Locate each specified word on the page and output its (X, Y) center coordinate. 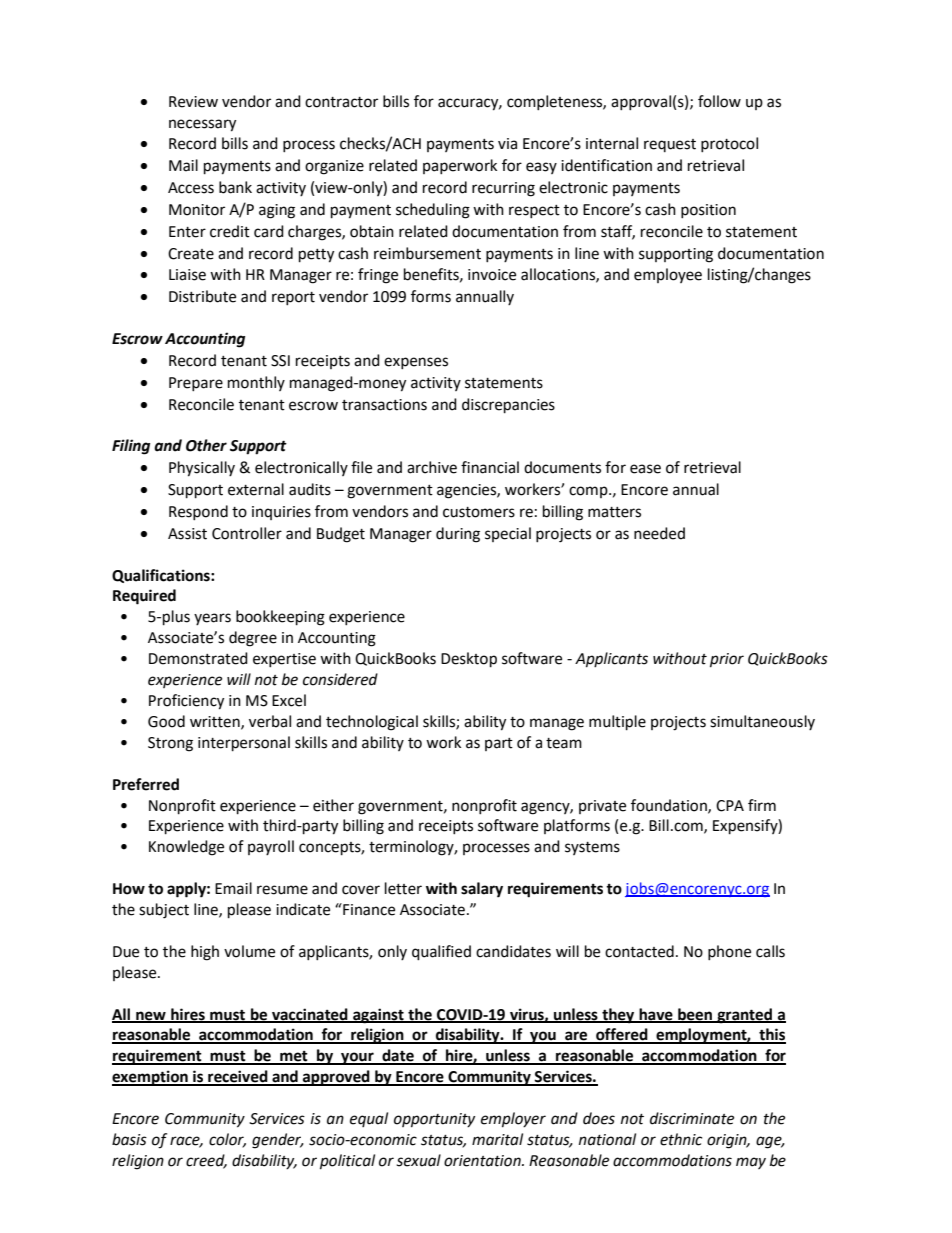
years (212, 619)
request (670, 145)
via (507, 144)
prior (727, 660)
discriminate (692, 1118)
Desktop (469, 660)
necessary (202, 125)
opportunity (434, 1120)
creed (206, 1161)
